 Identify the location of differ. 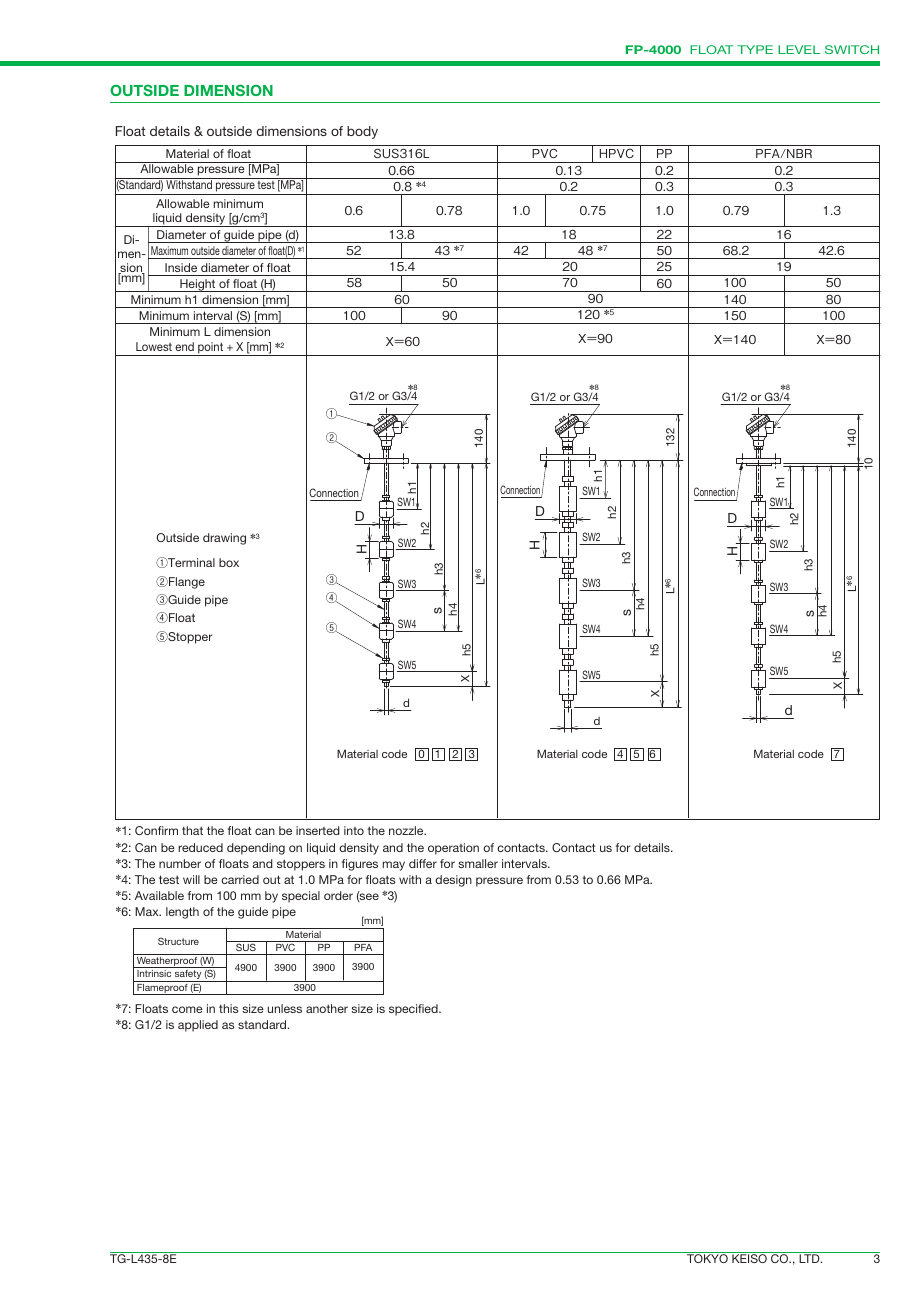
(423, 863).
